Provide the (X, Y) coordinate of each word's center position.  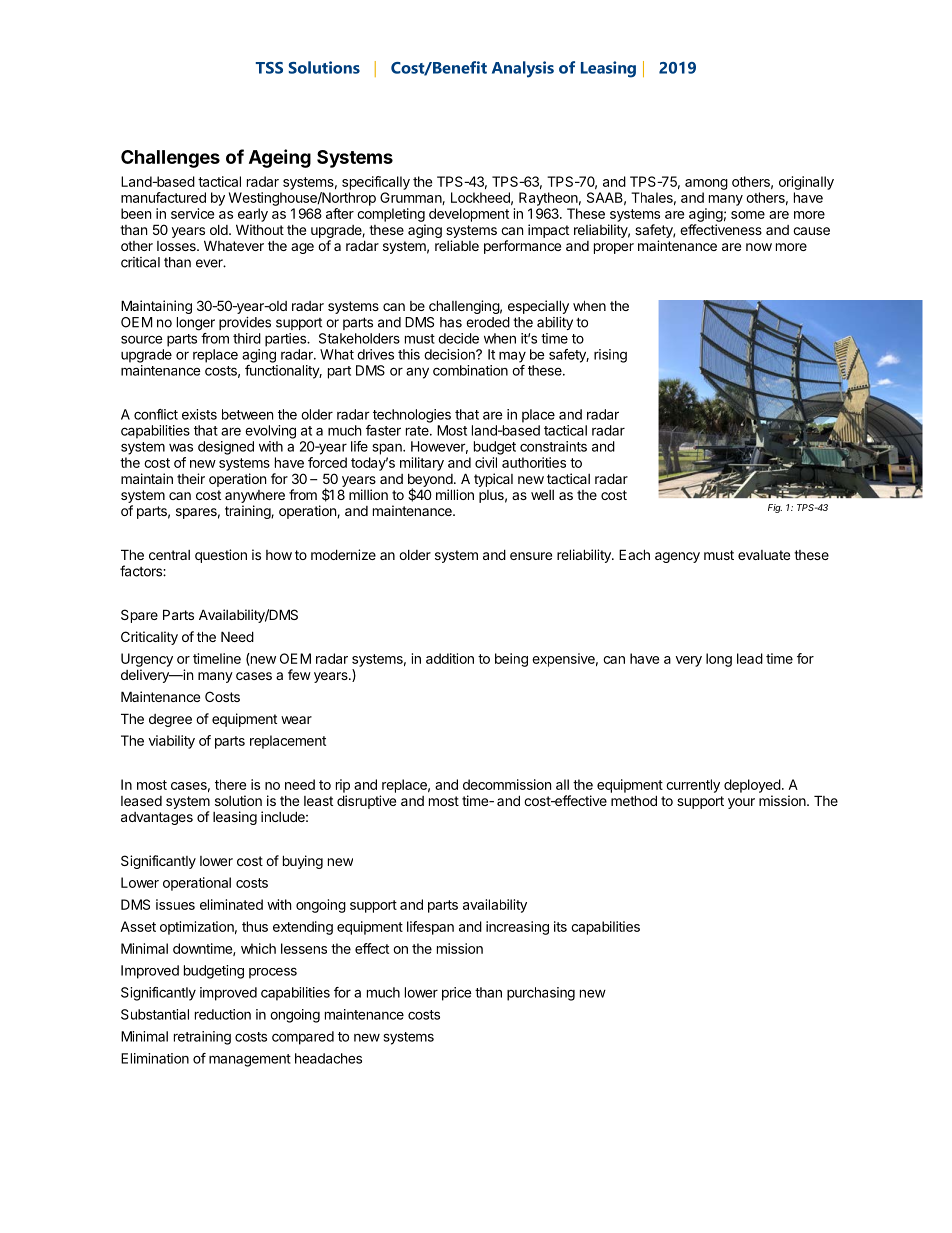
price (457, 994)
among (706, 184)
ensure (531, 556)
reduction (223, 1014)
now (759, 247)
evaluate (764, 555)
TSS (269, 68)
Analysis (523, 69)
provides (245, 323)
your (741, 803)
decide (458, 338)
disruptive (366, 802)
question (221, 556)
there (230, 784)
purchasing (541, 994)
